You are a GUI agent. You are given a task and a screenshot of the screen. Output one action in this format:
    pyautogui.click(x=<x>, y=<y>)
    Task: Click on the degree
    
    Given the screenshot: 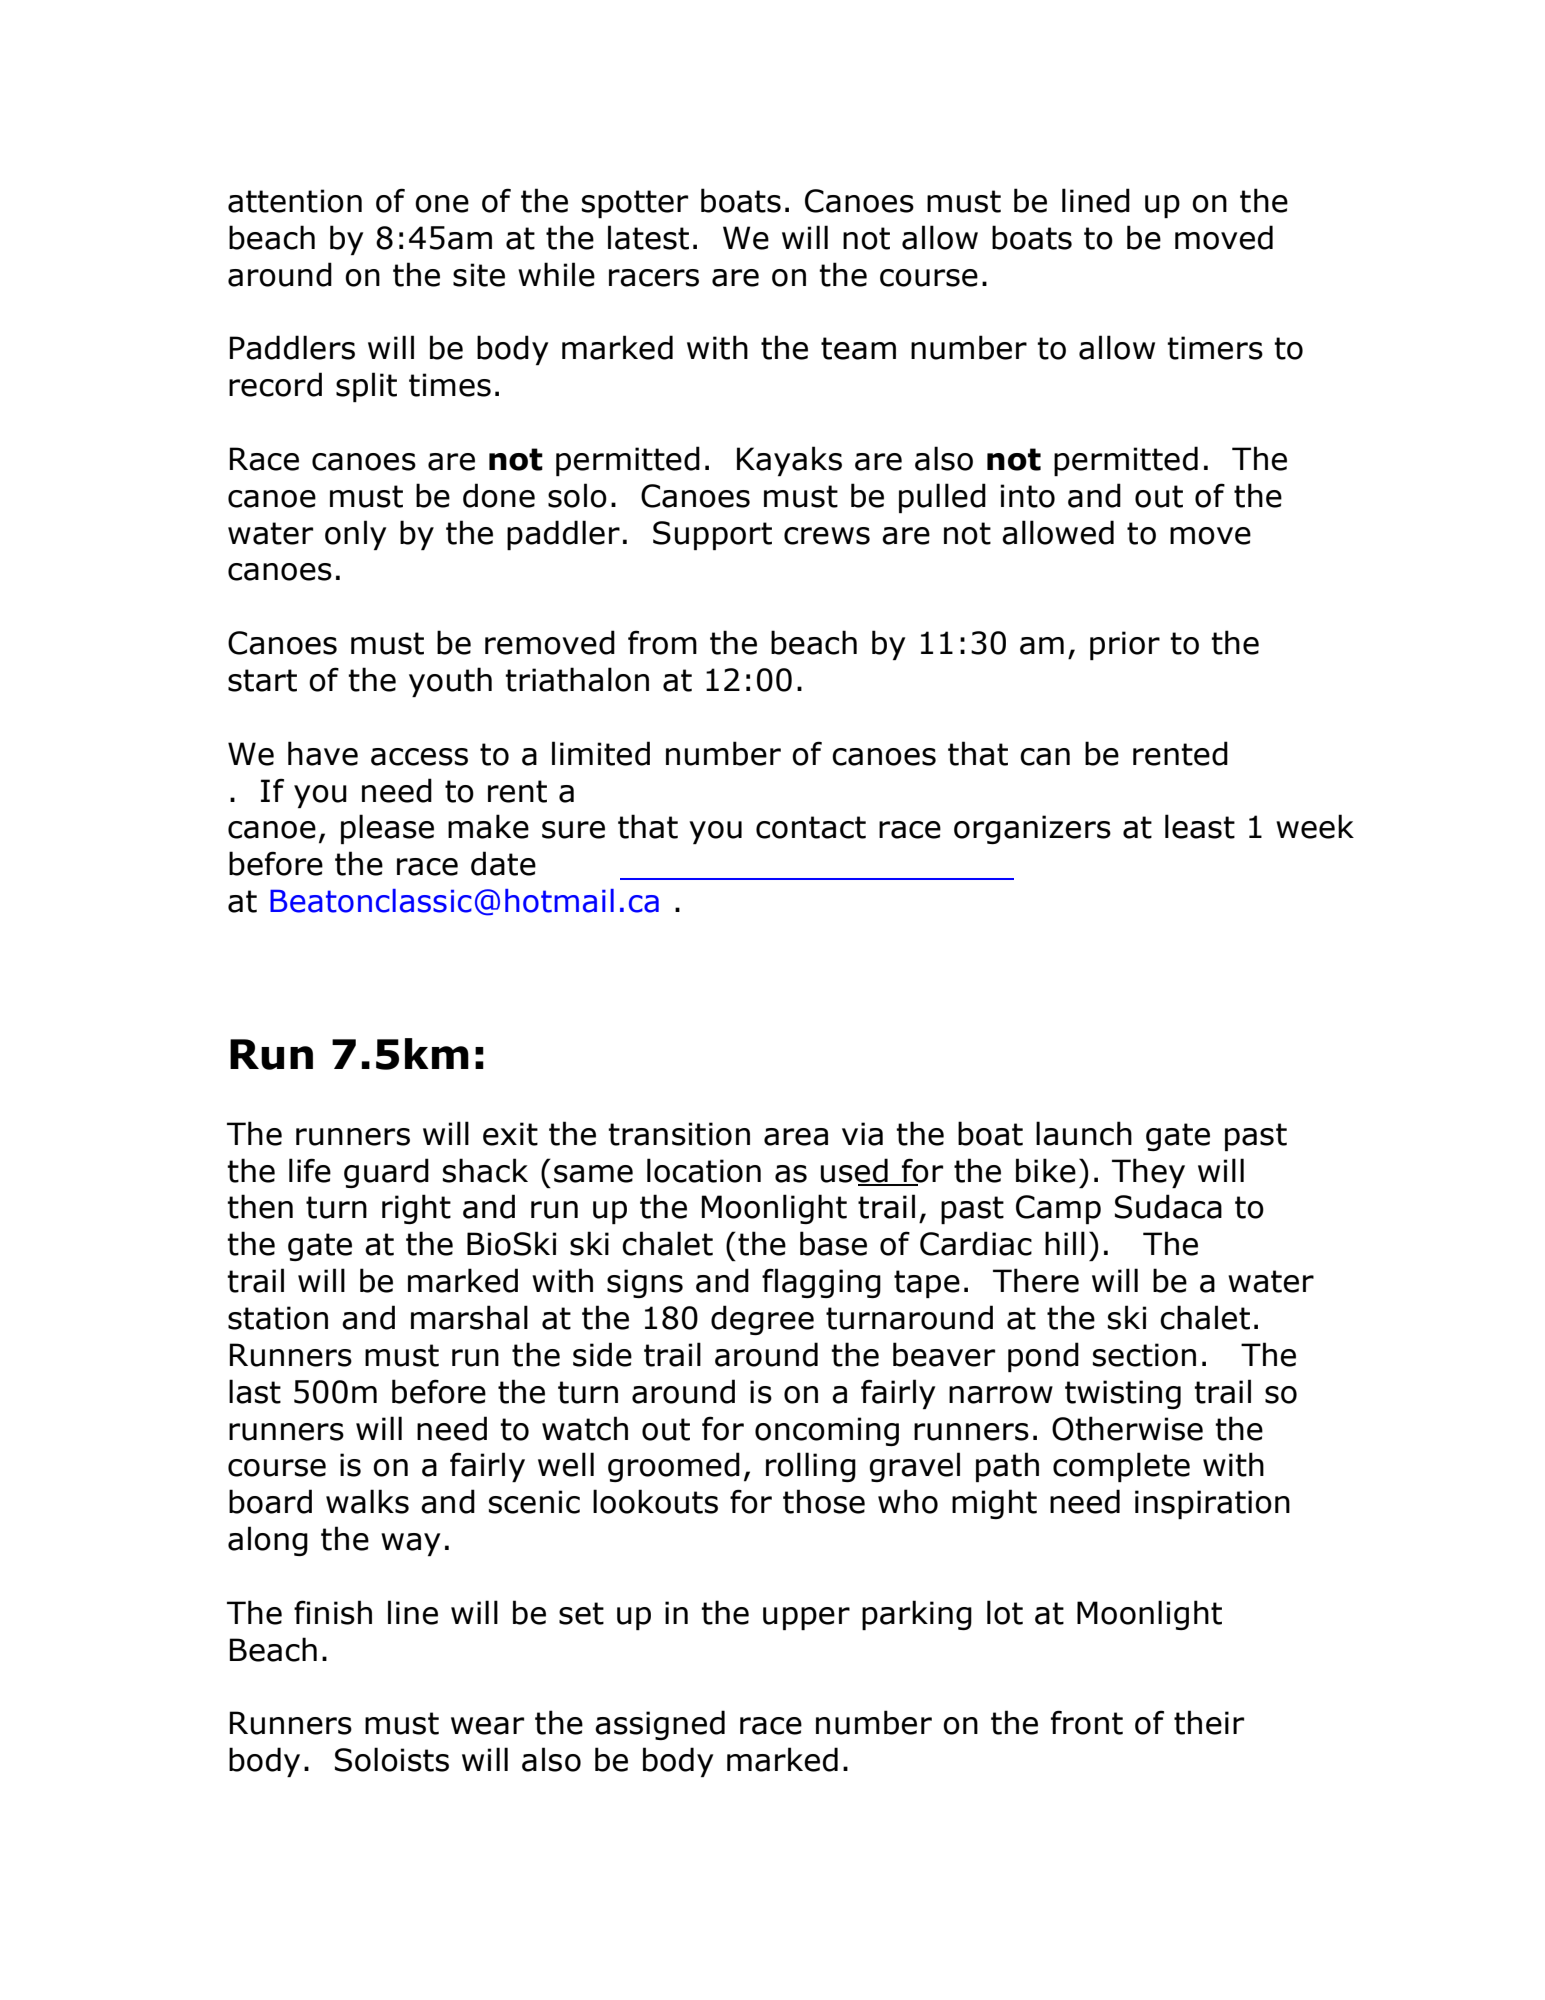 What is the action you would take?
    pyautogui.click(x=762, y=1320)
